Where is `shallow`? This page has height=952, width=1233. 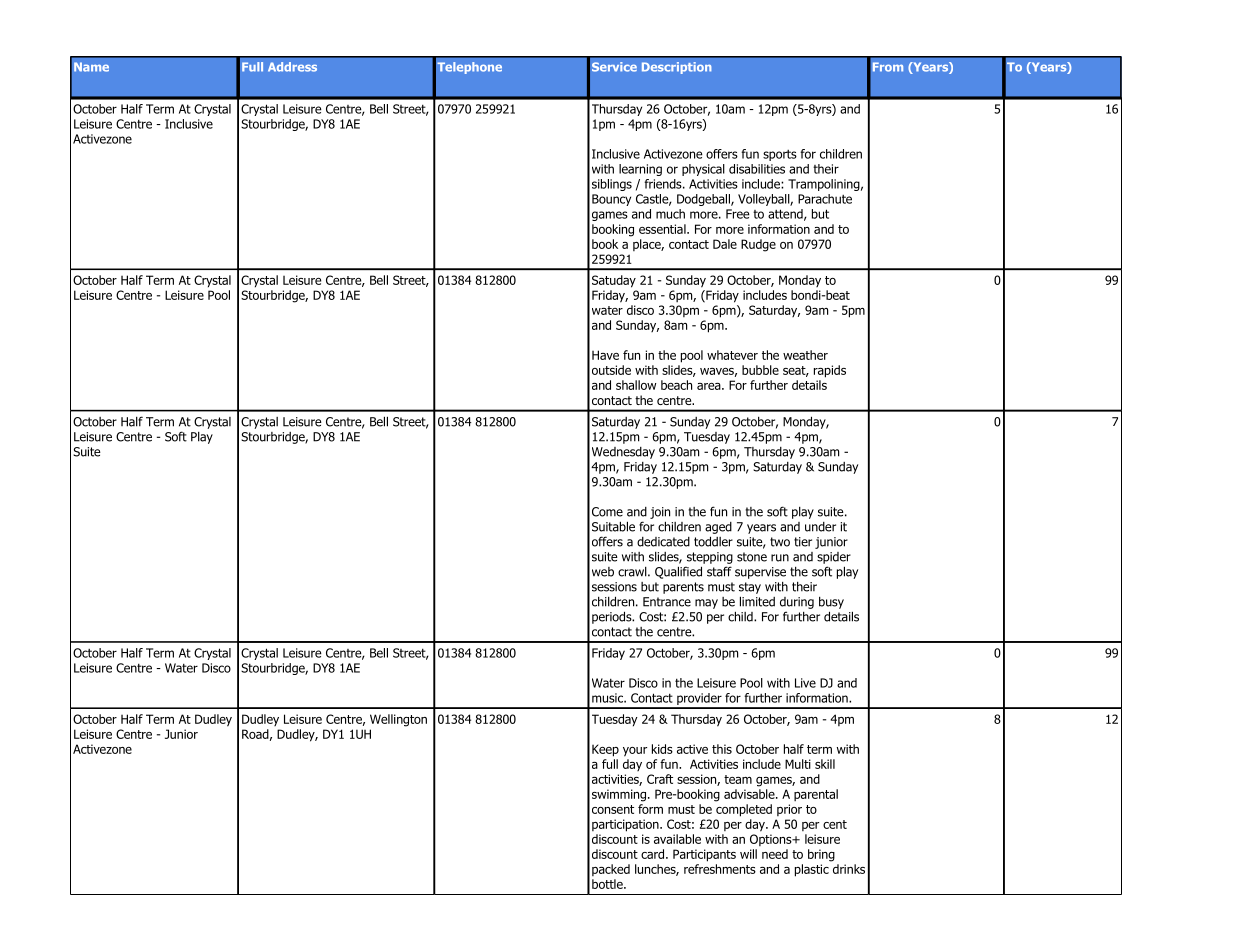
shallow is located at coordinates (636, 385).
